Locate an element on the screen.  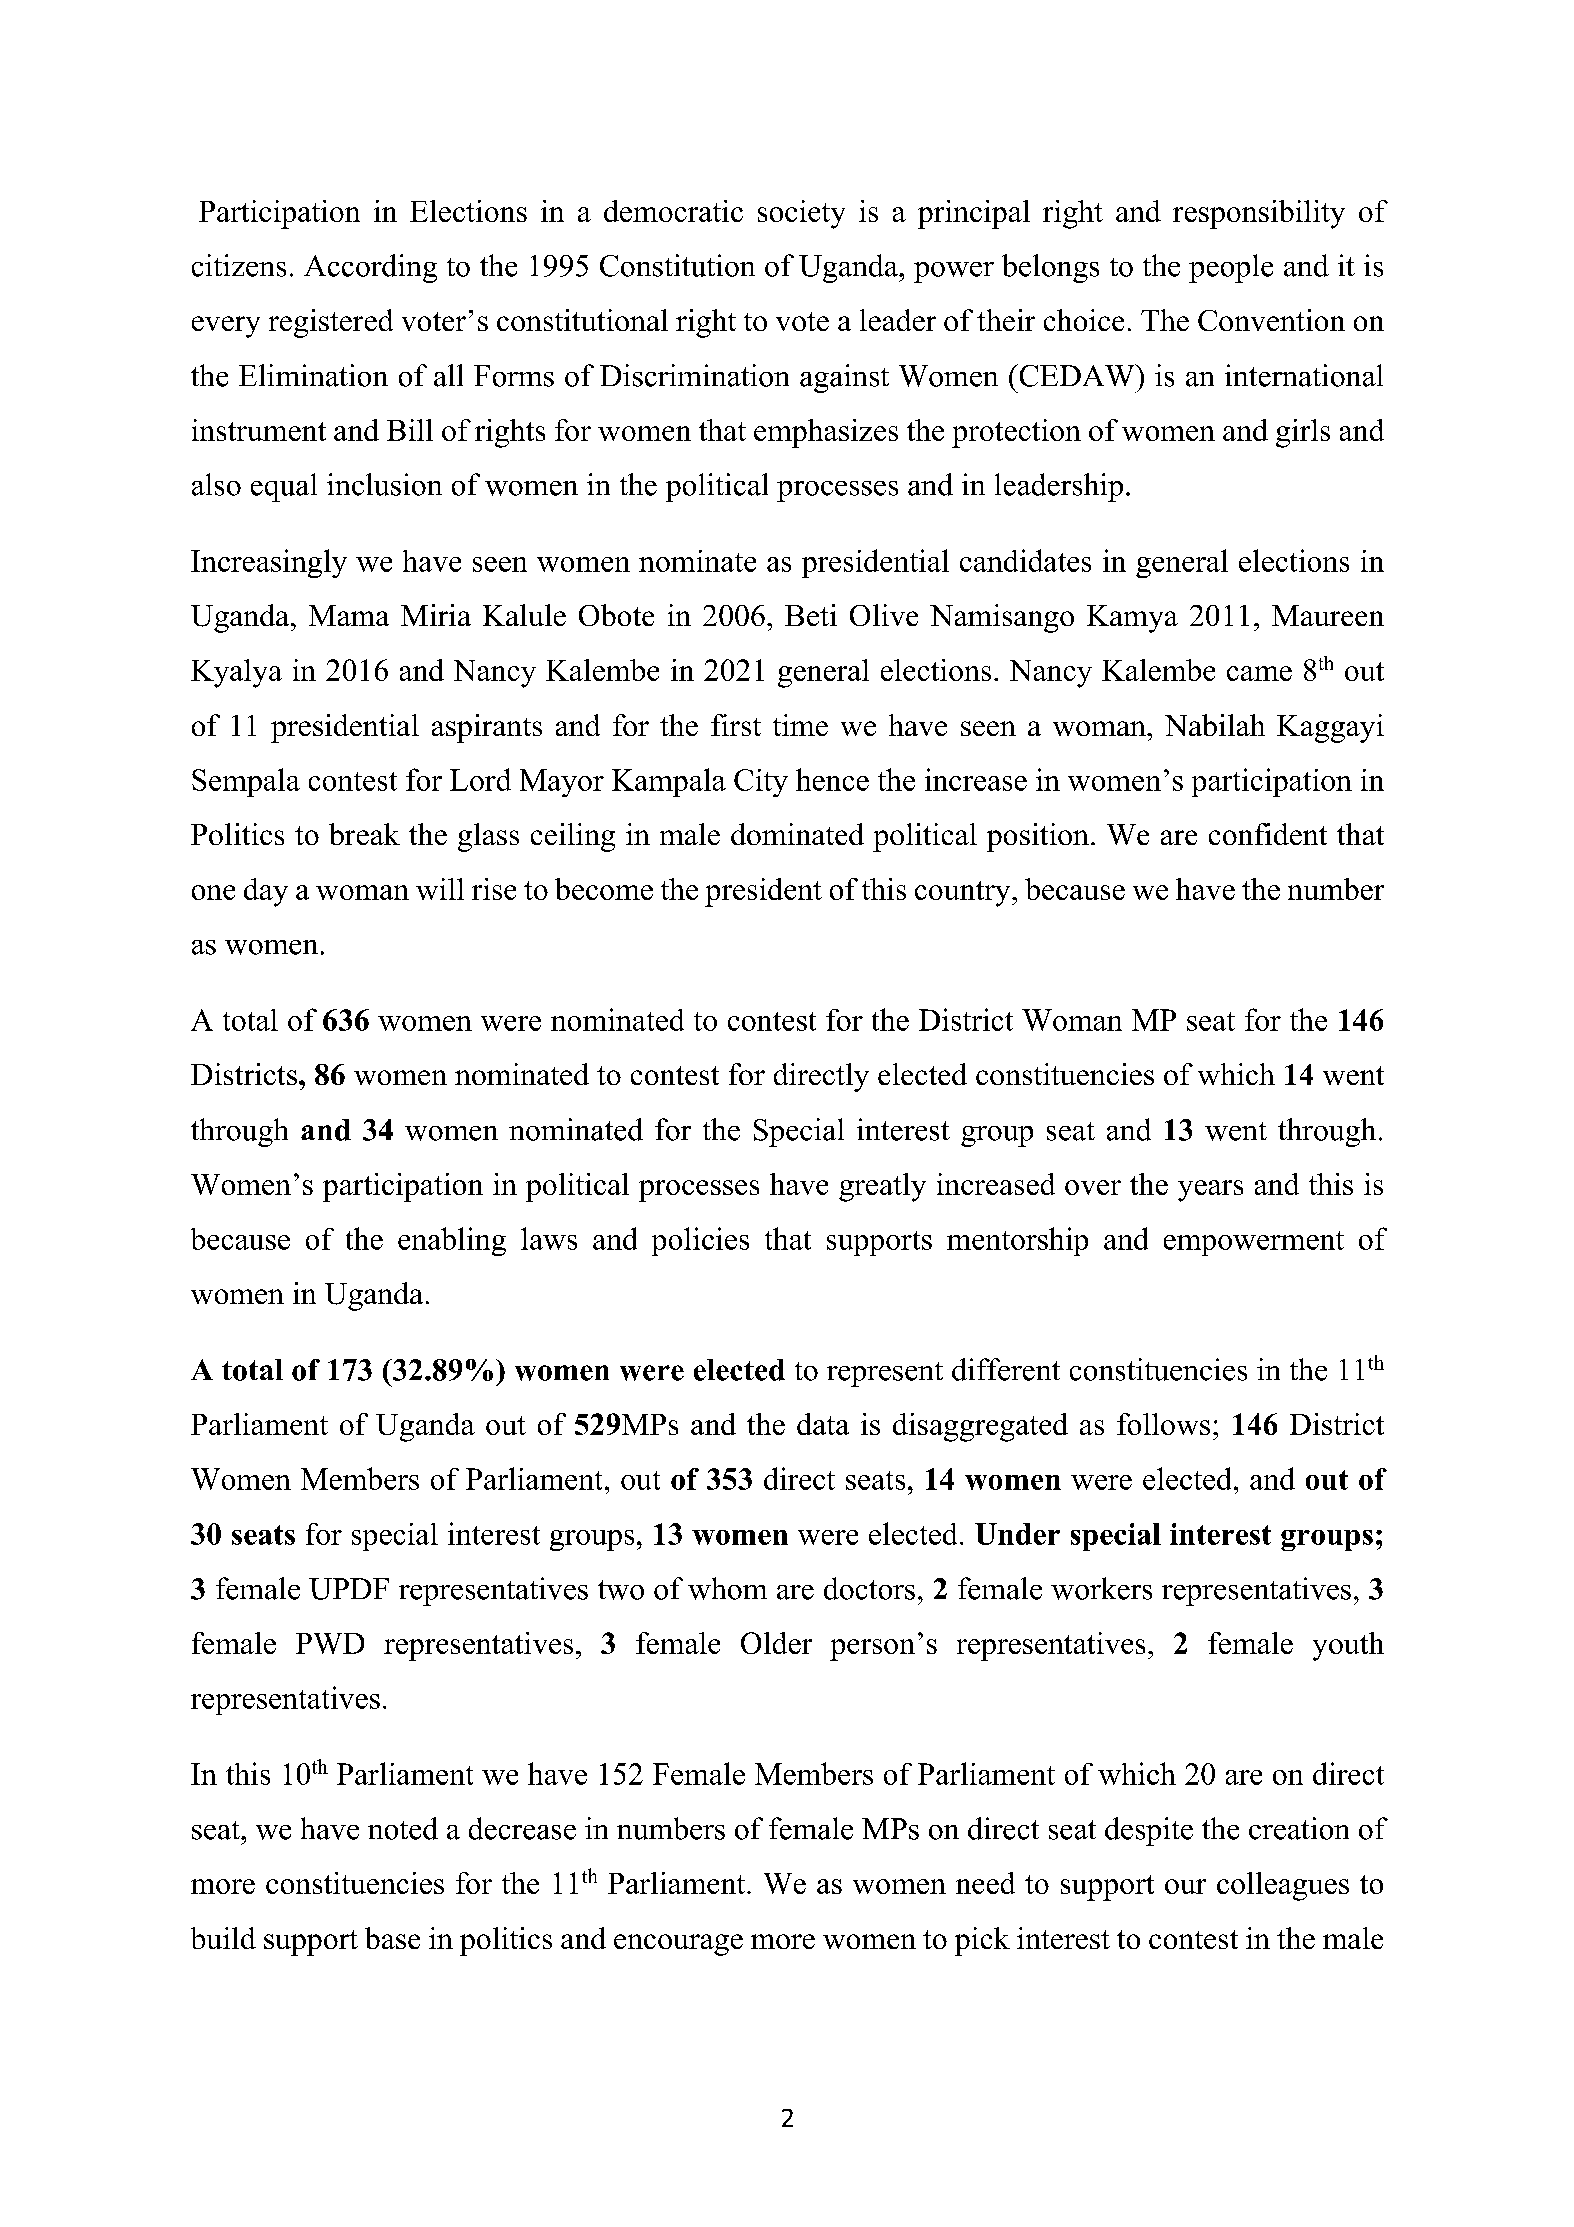
greatly is located at coordinates (882, 1187).
